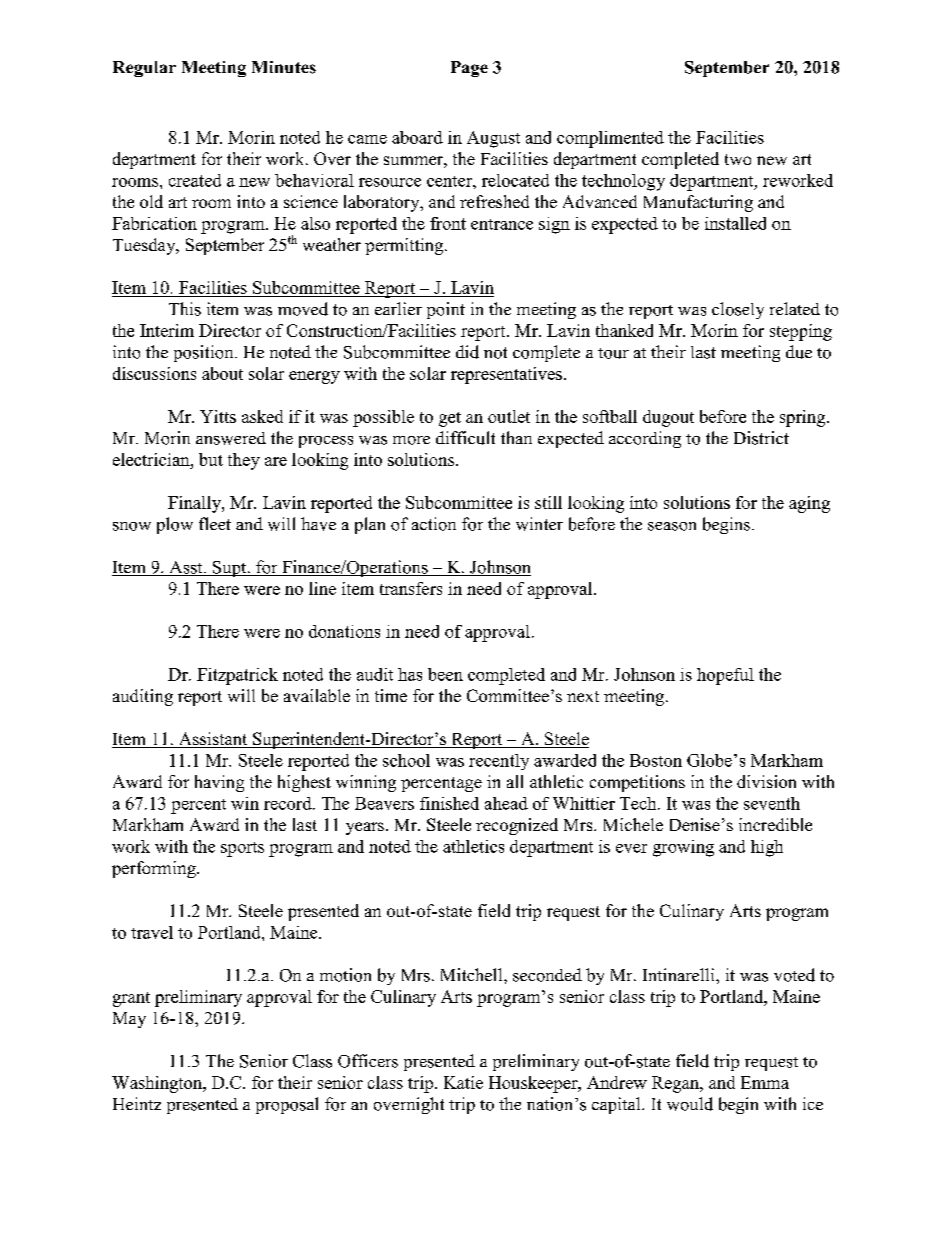 The height and width of the screenshot is (1233, 952). Describe the element at coordinates (144, 69) in the screenshot. I see `Regular` at that location.
